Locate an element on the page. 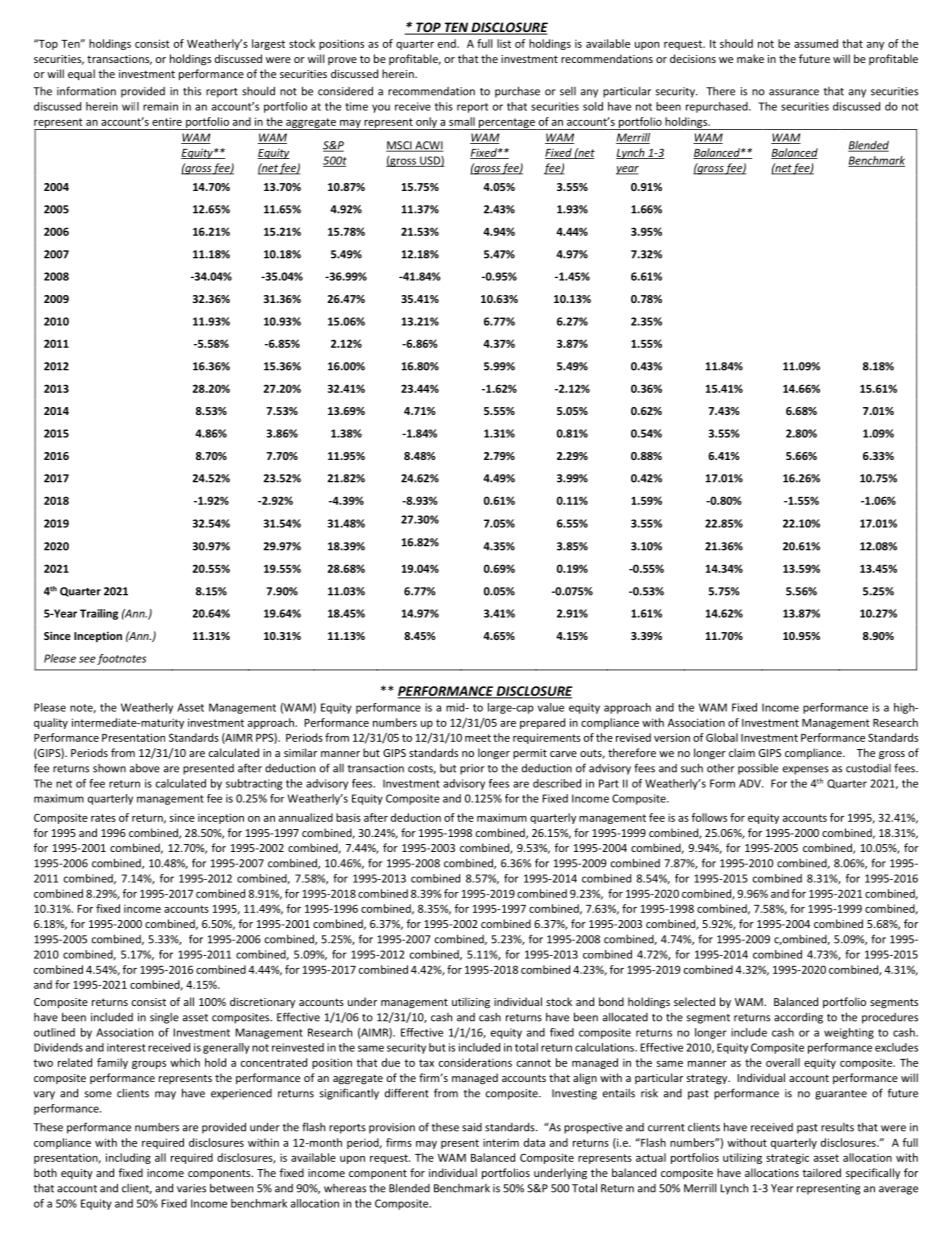  bond is located at coordinates (611, 1001).
